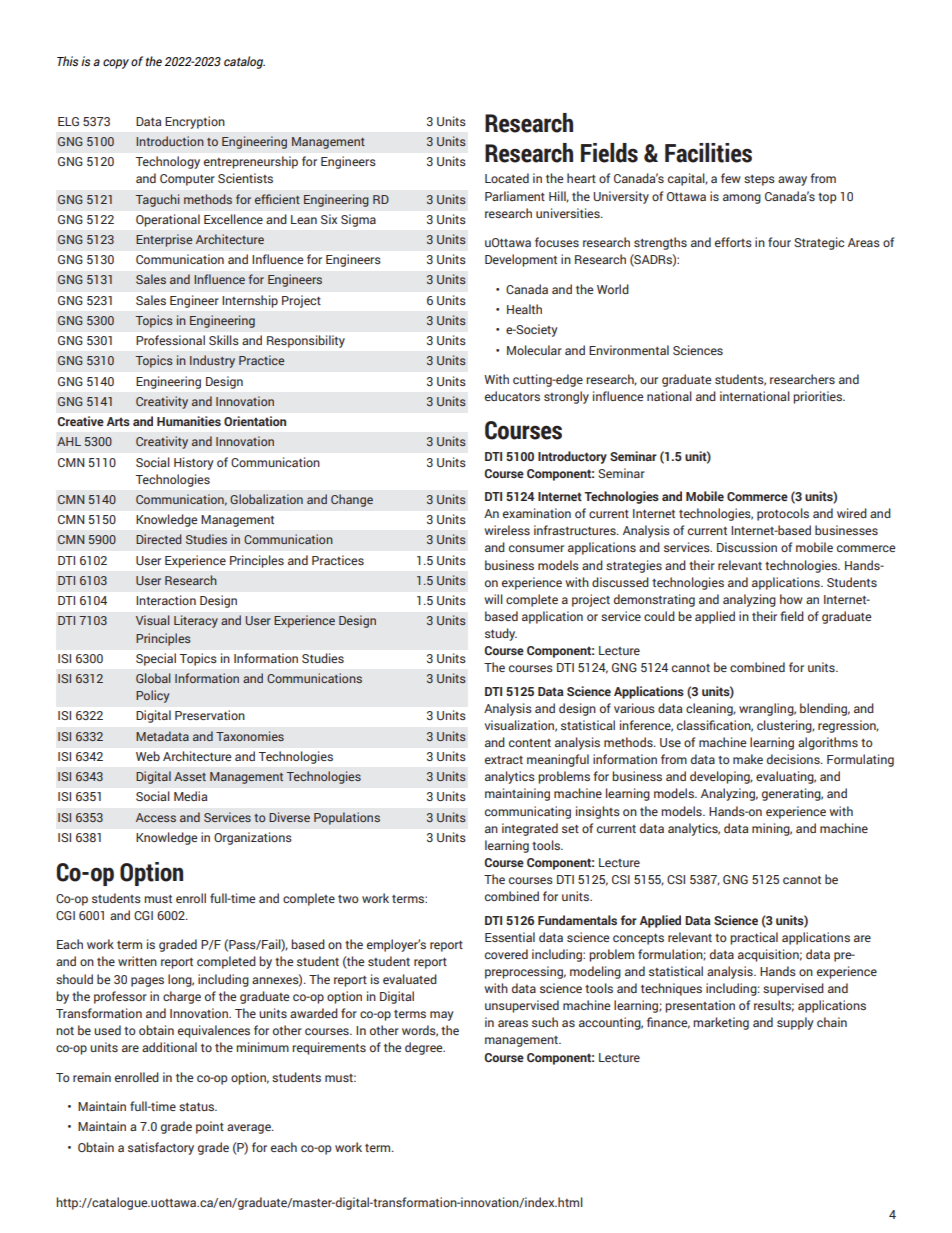  Describe the element at coordinates (197, 1107) in the screenshot. I see `status` at that location.
